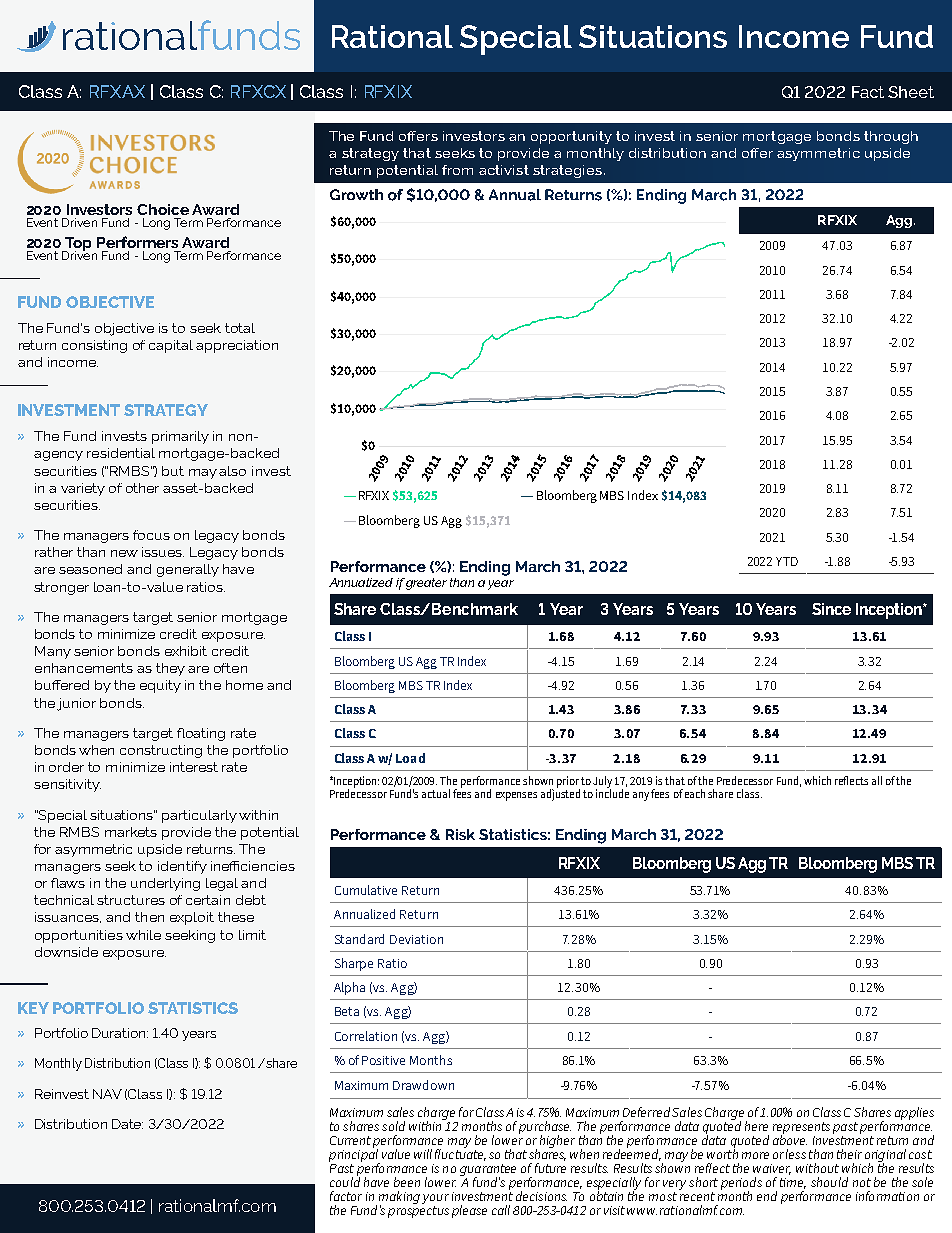 The height and width of the screenshot is (1233, 952). What do you see at coordinates (127, 1124) in the screenshot?
I see `Date` at bounding box center [127, 1124].
